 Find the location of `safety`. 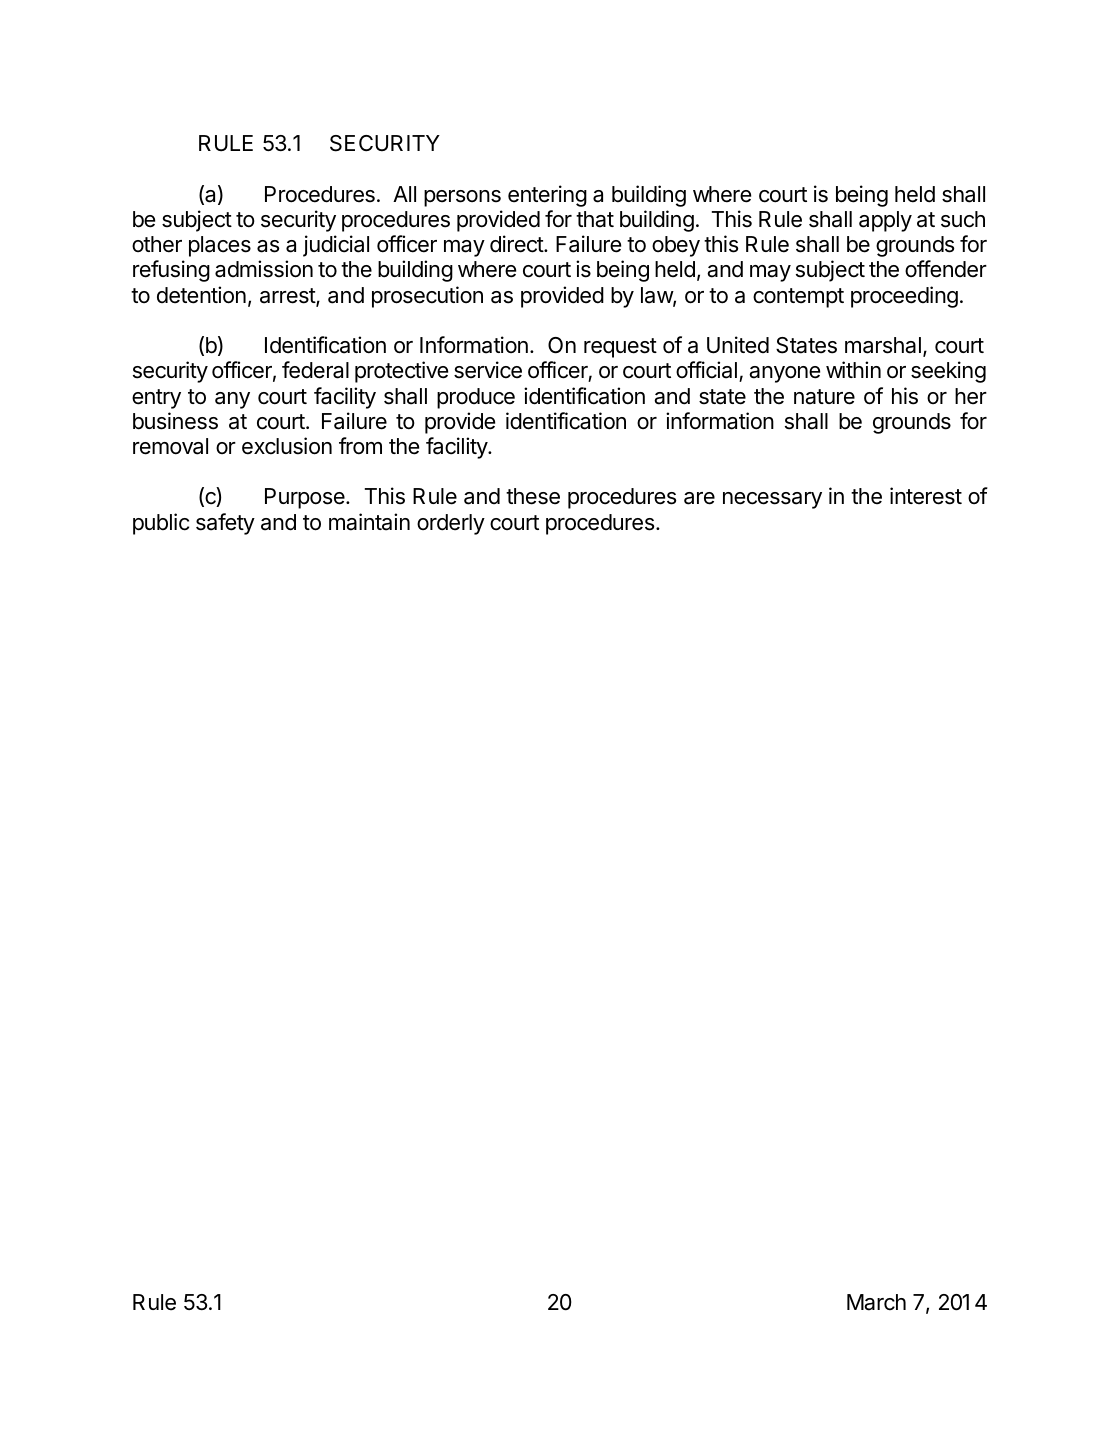

safety is located at coordinates (225, 524).
